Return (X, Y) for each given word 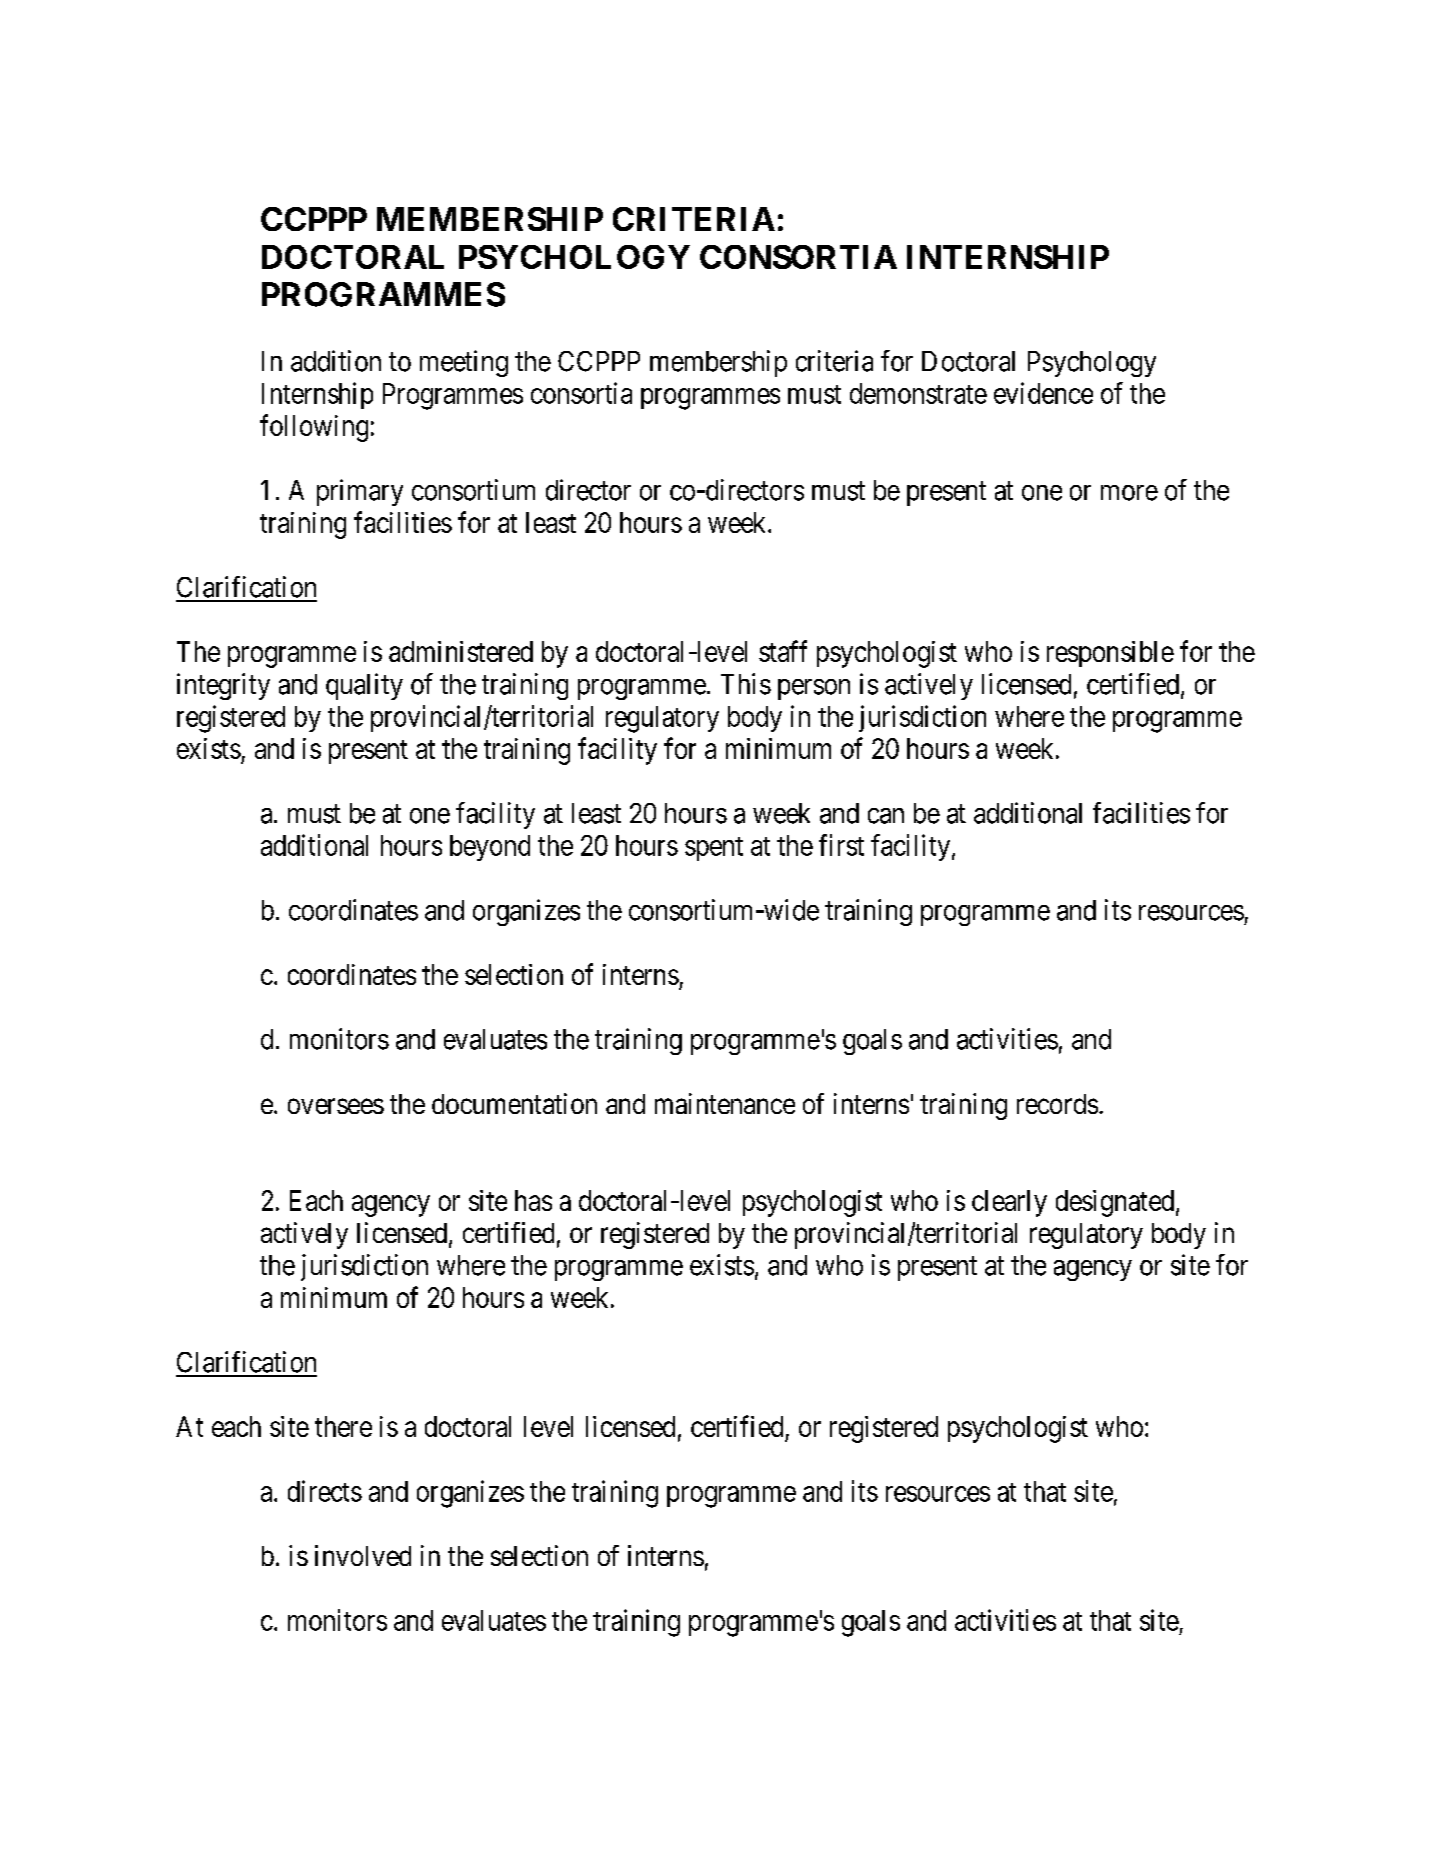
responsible (1110, 654)
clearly (1009, 1203)
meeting (464, 363)
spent (714, 849)
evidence (1043, 393)
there (343, 1426)
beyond (490, 848)
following (314, 428)
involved (363, 1555)
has (533, 1200)
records (1057, 1104)
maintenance (725, 1103)
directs (325, 1491)
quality (364, 686)
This (746, 684)
